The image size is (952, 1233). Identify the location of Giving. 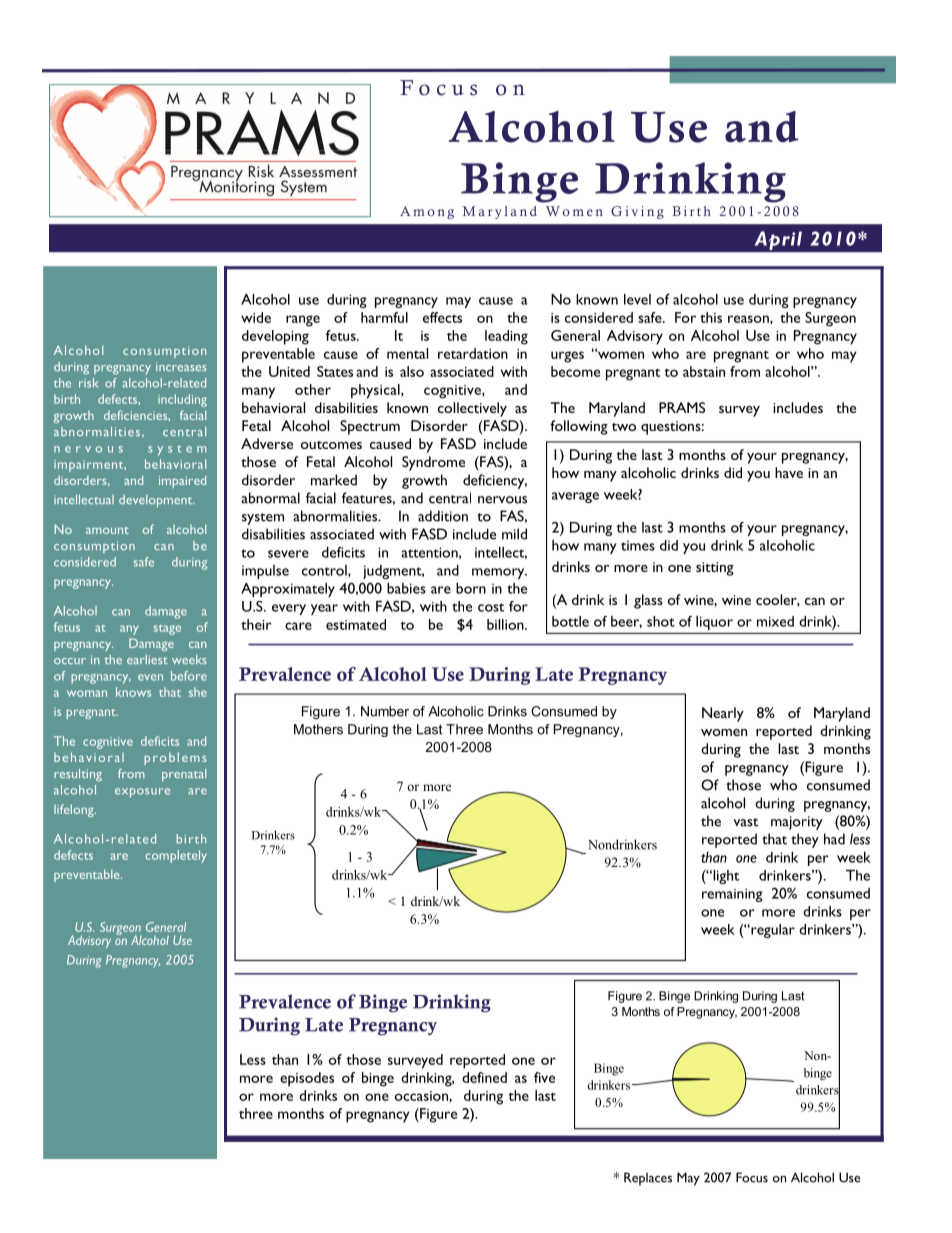
(637, 212).
